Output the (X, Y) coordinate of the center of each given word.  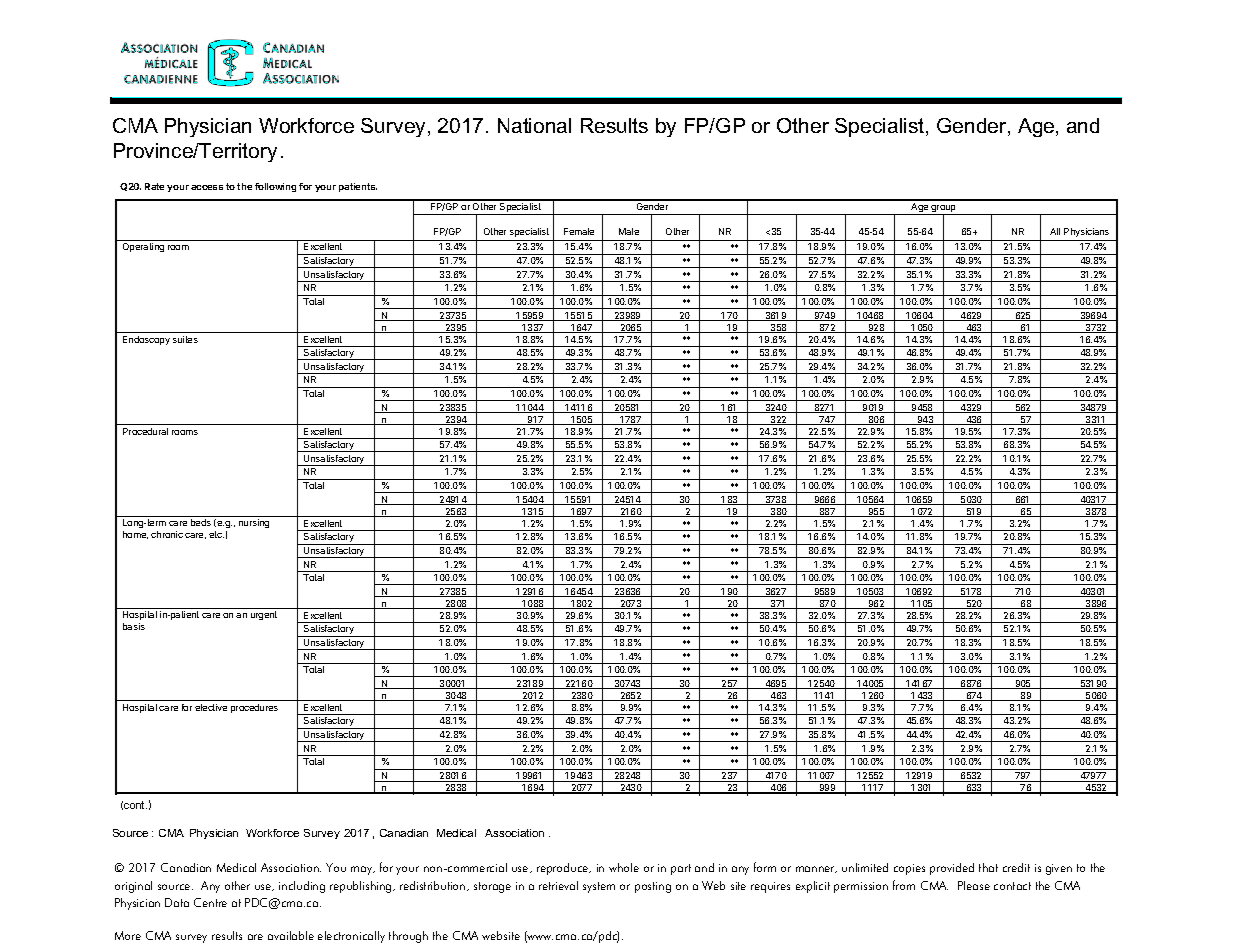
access (207, 187)
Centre (210, 902)
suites (185, 339)
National (534, 125)
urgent (264, 615)
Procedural (145, 431)
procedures (254, 708)
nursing (254, 523)
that (988, 867)
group (944, 210)
